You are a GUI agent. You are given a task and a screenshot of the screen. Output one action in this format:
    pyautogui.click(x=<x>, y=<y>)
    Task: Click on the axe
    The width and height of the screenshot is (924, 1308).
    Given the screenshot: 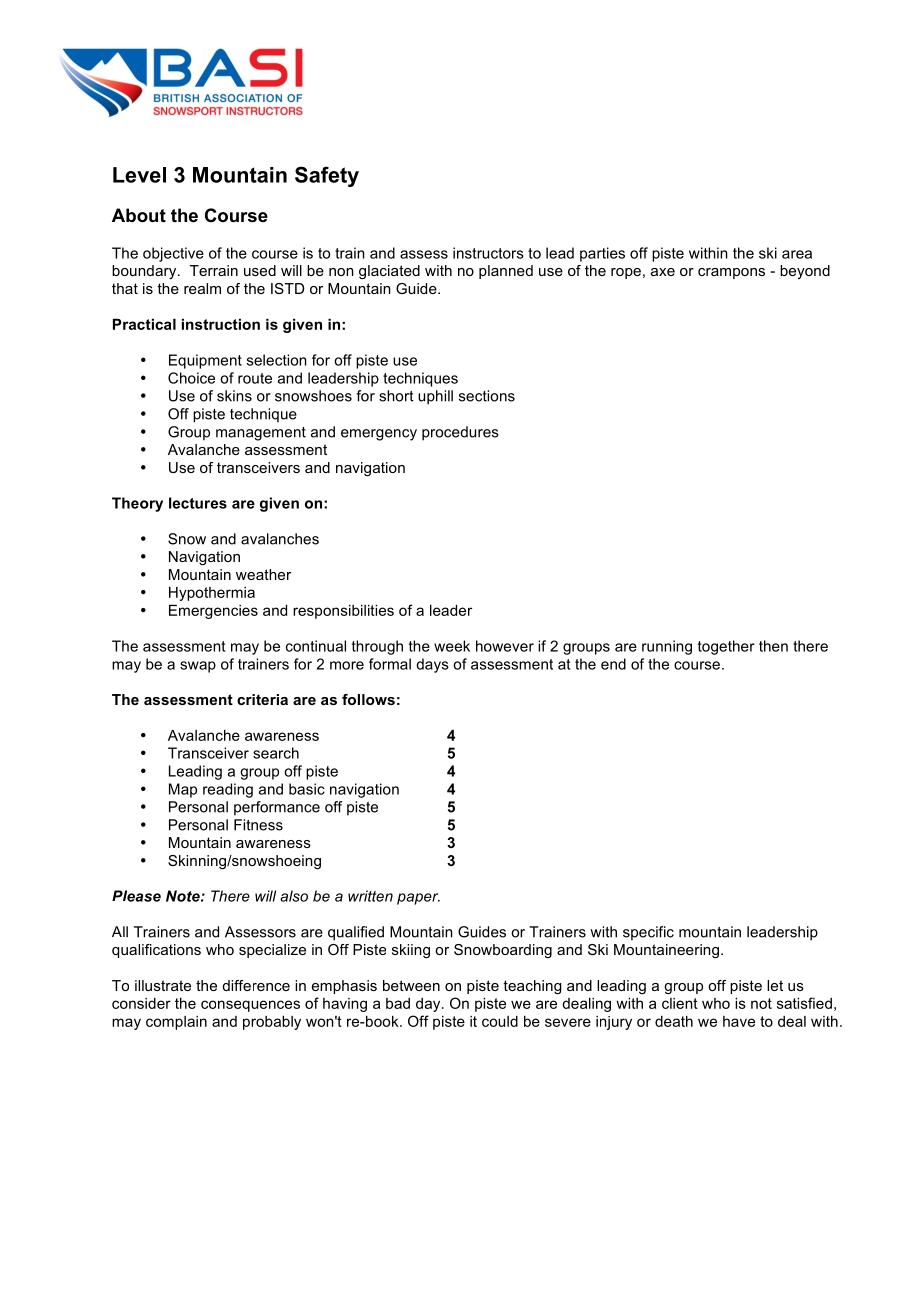 What is the action you would take?
    pyautogui.click(x=663, y=272)
